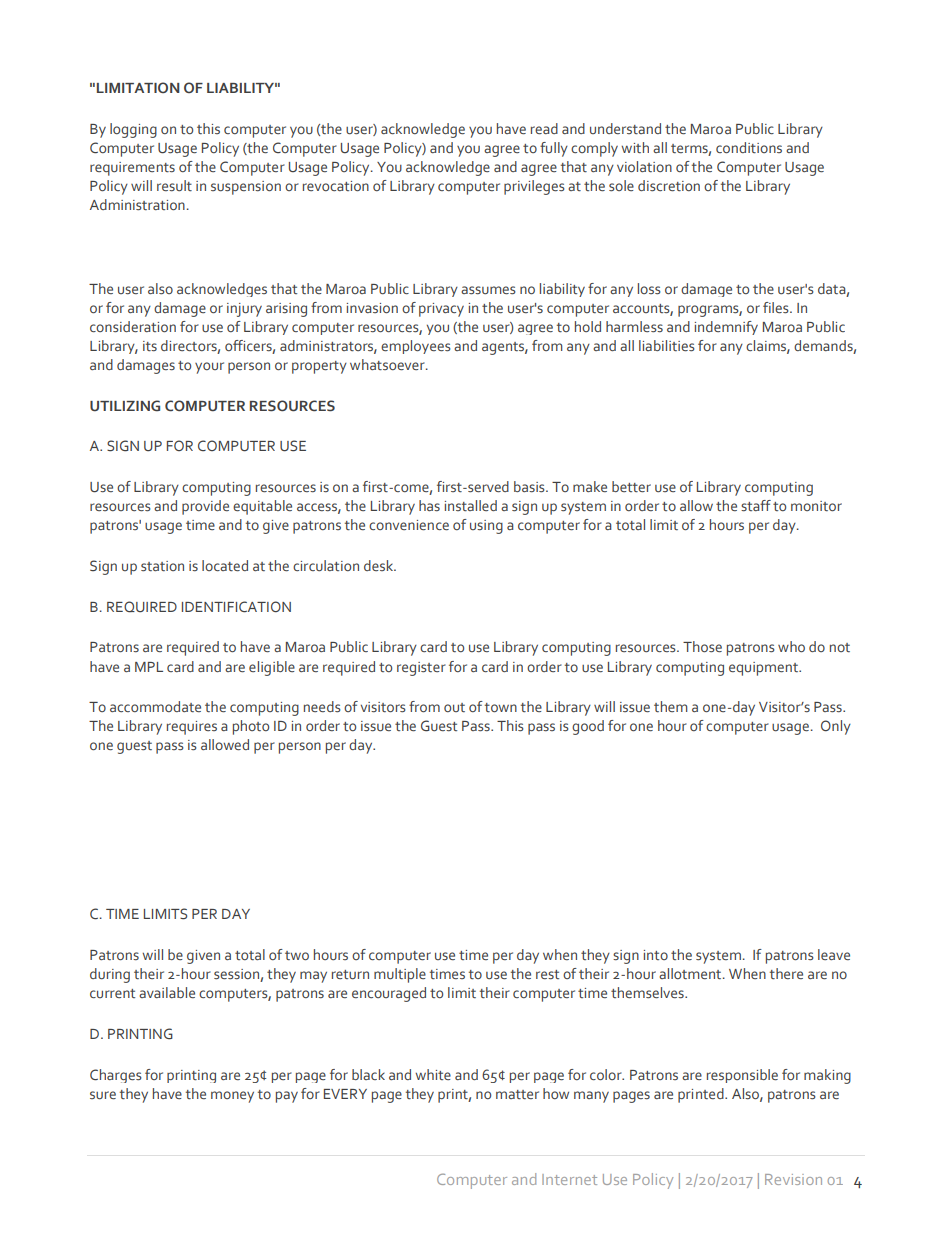 This screenshot has height=1233, width=952. Describe the element at coordinates (209, 368) in the screenshot. I see `your` at that location.
